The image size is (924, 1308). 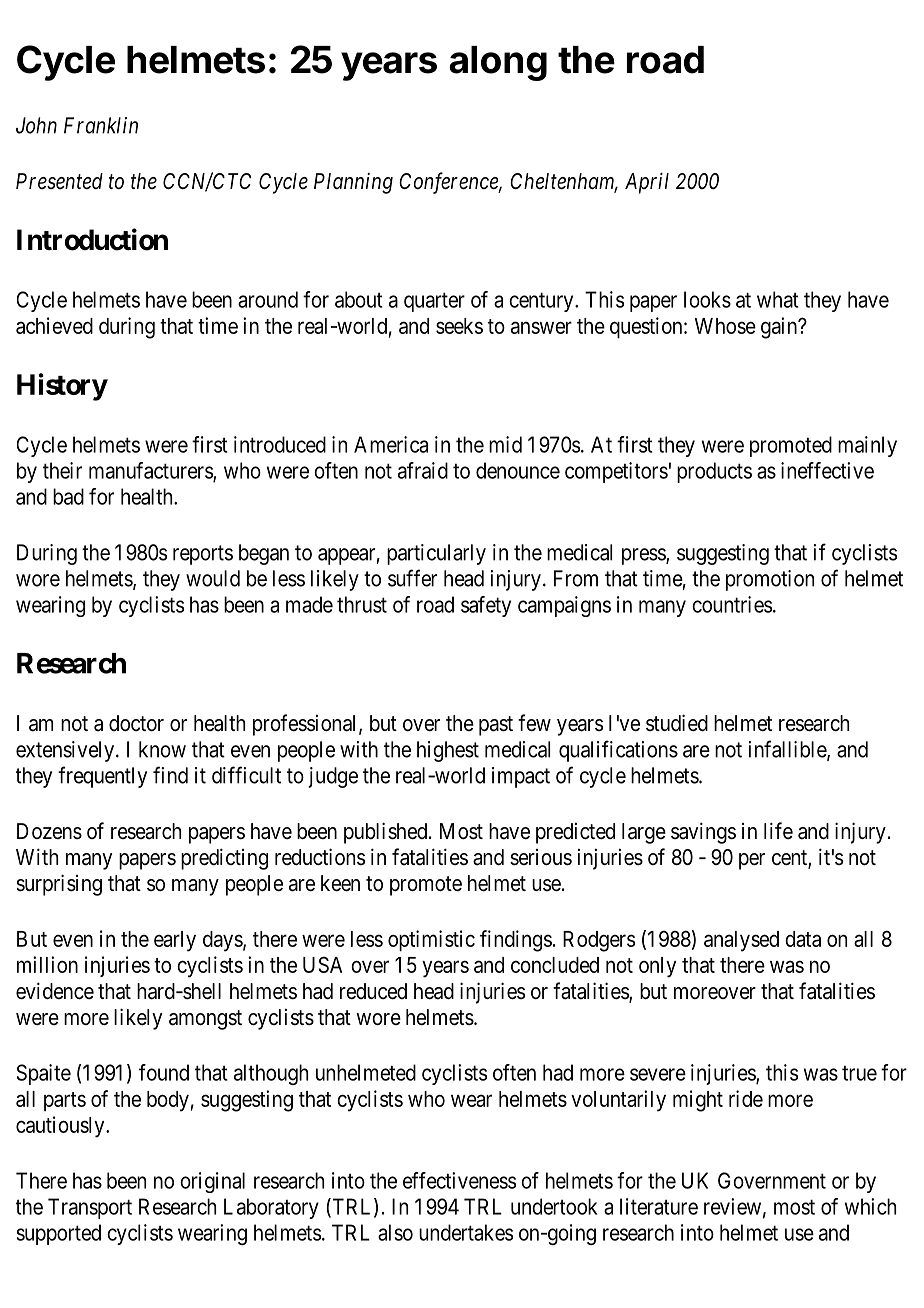 What do you see at coordinates (101, 125) in the image?
I see `Franklin` at bounding box center [101, 125].
